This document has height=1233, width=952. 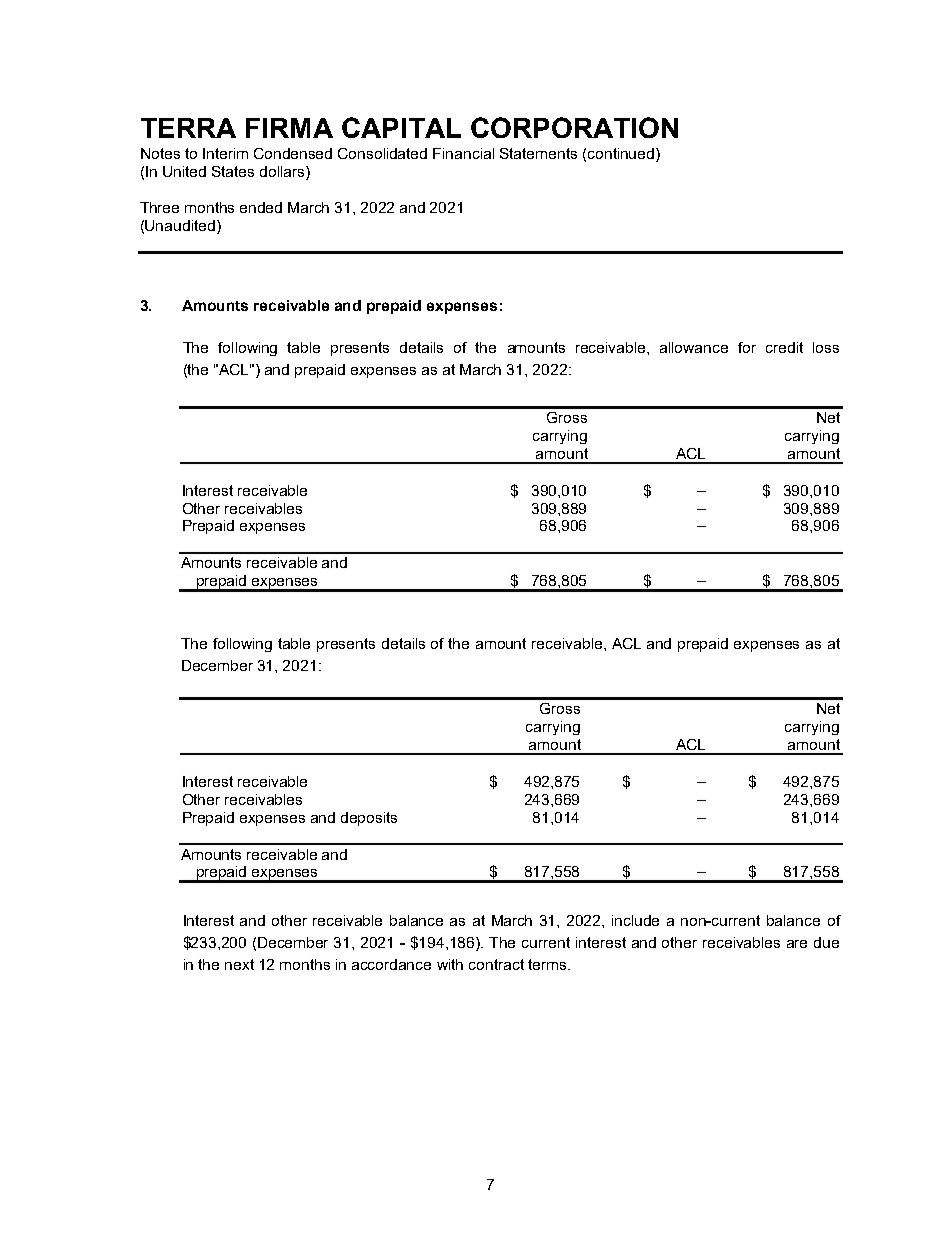 What do you see at coordinates (797, 944) in the document?
I see `are` at bounding box center [797, 944].
